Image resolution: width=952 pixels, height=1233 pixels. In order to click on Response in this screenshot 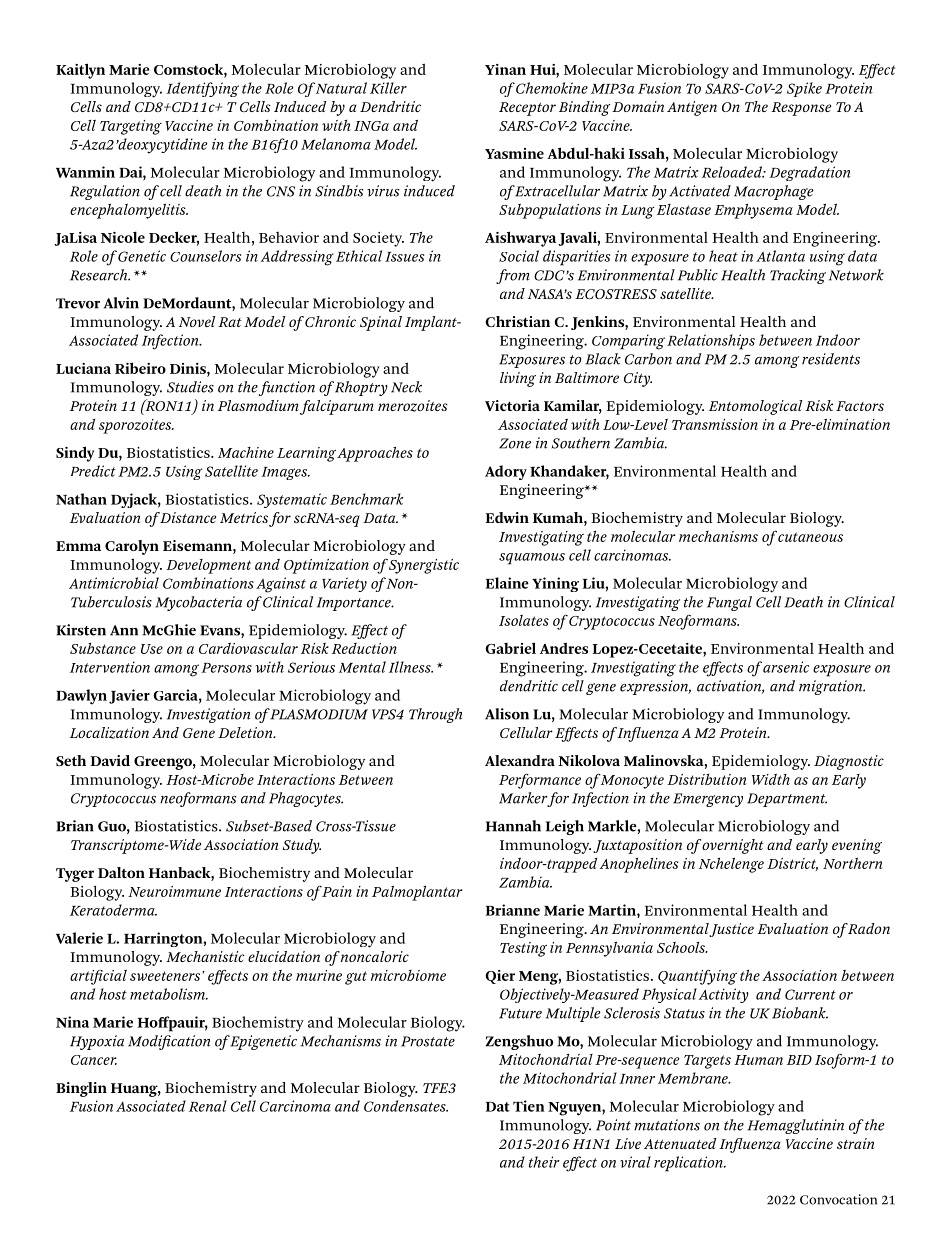, I will do `click(801, 109)`.
